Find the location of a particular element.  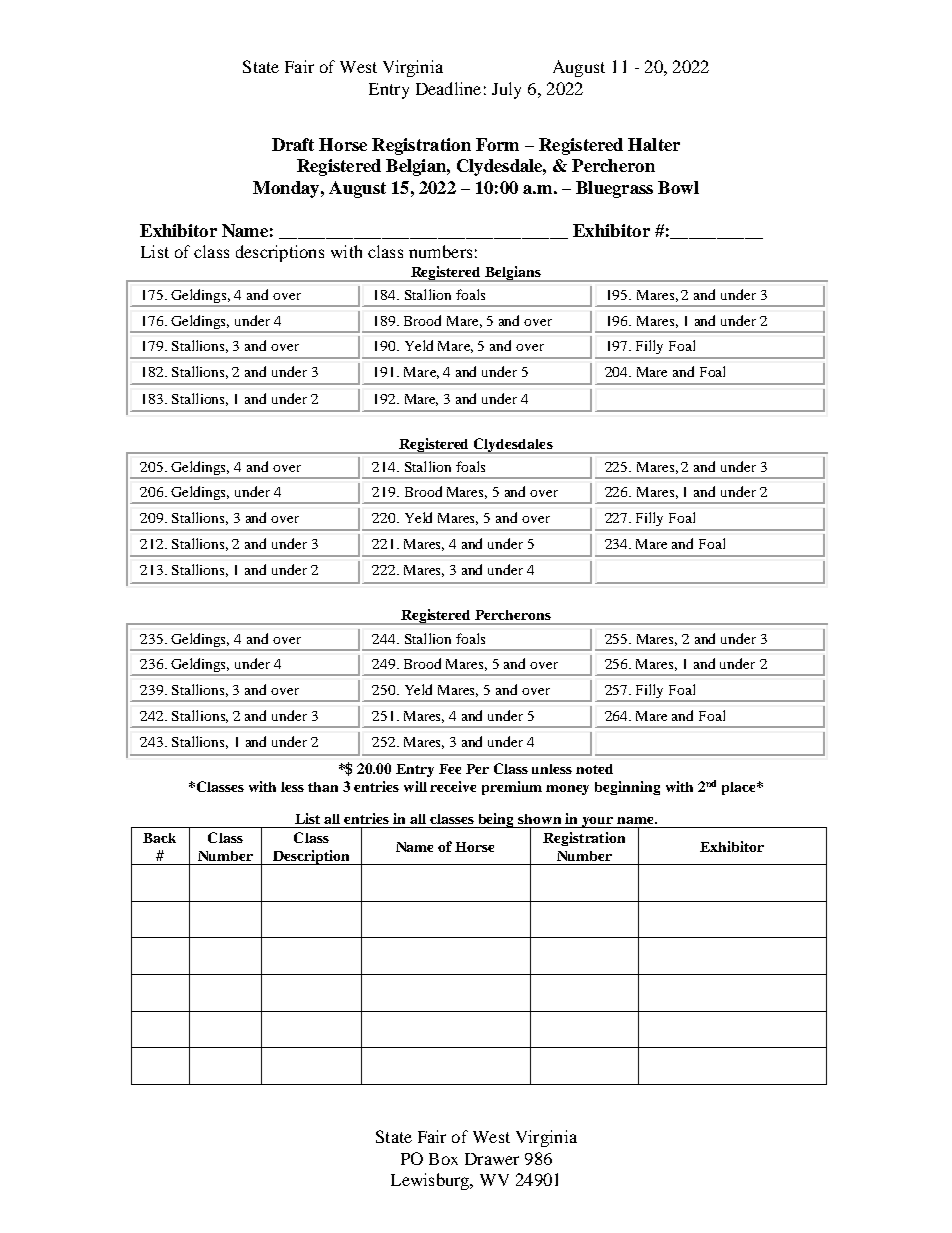

Deadline is located at coordinates (448, 88).
